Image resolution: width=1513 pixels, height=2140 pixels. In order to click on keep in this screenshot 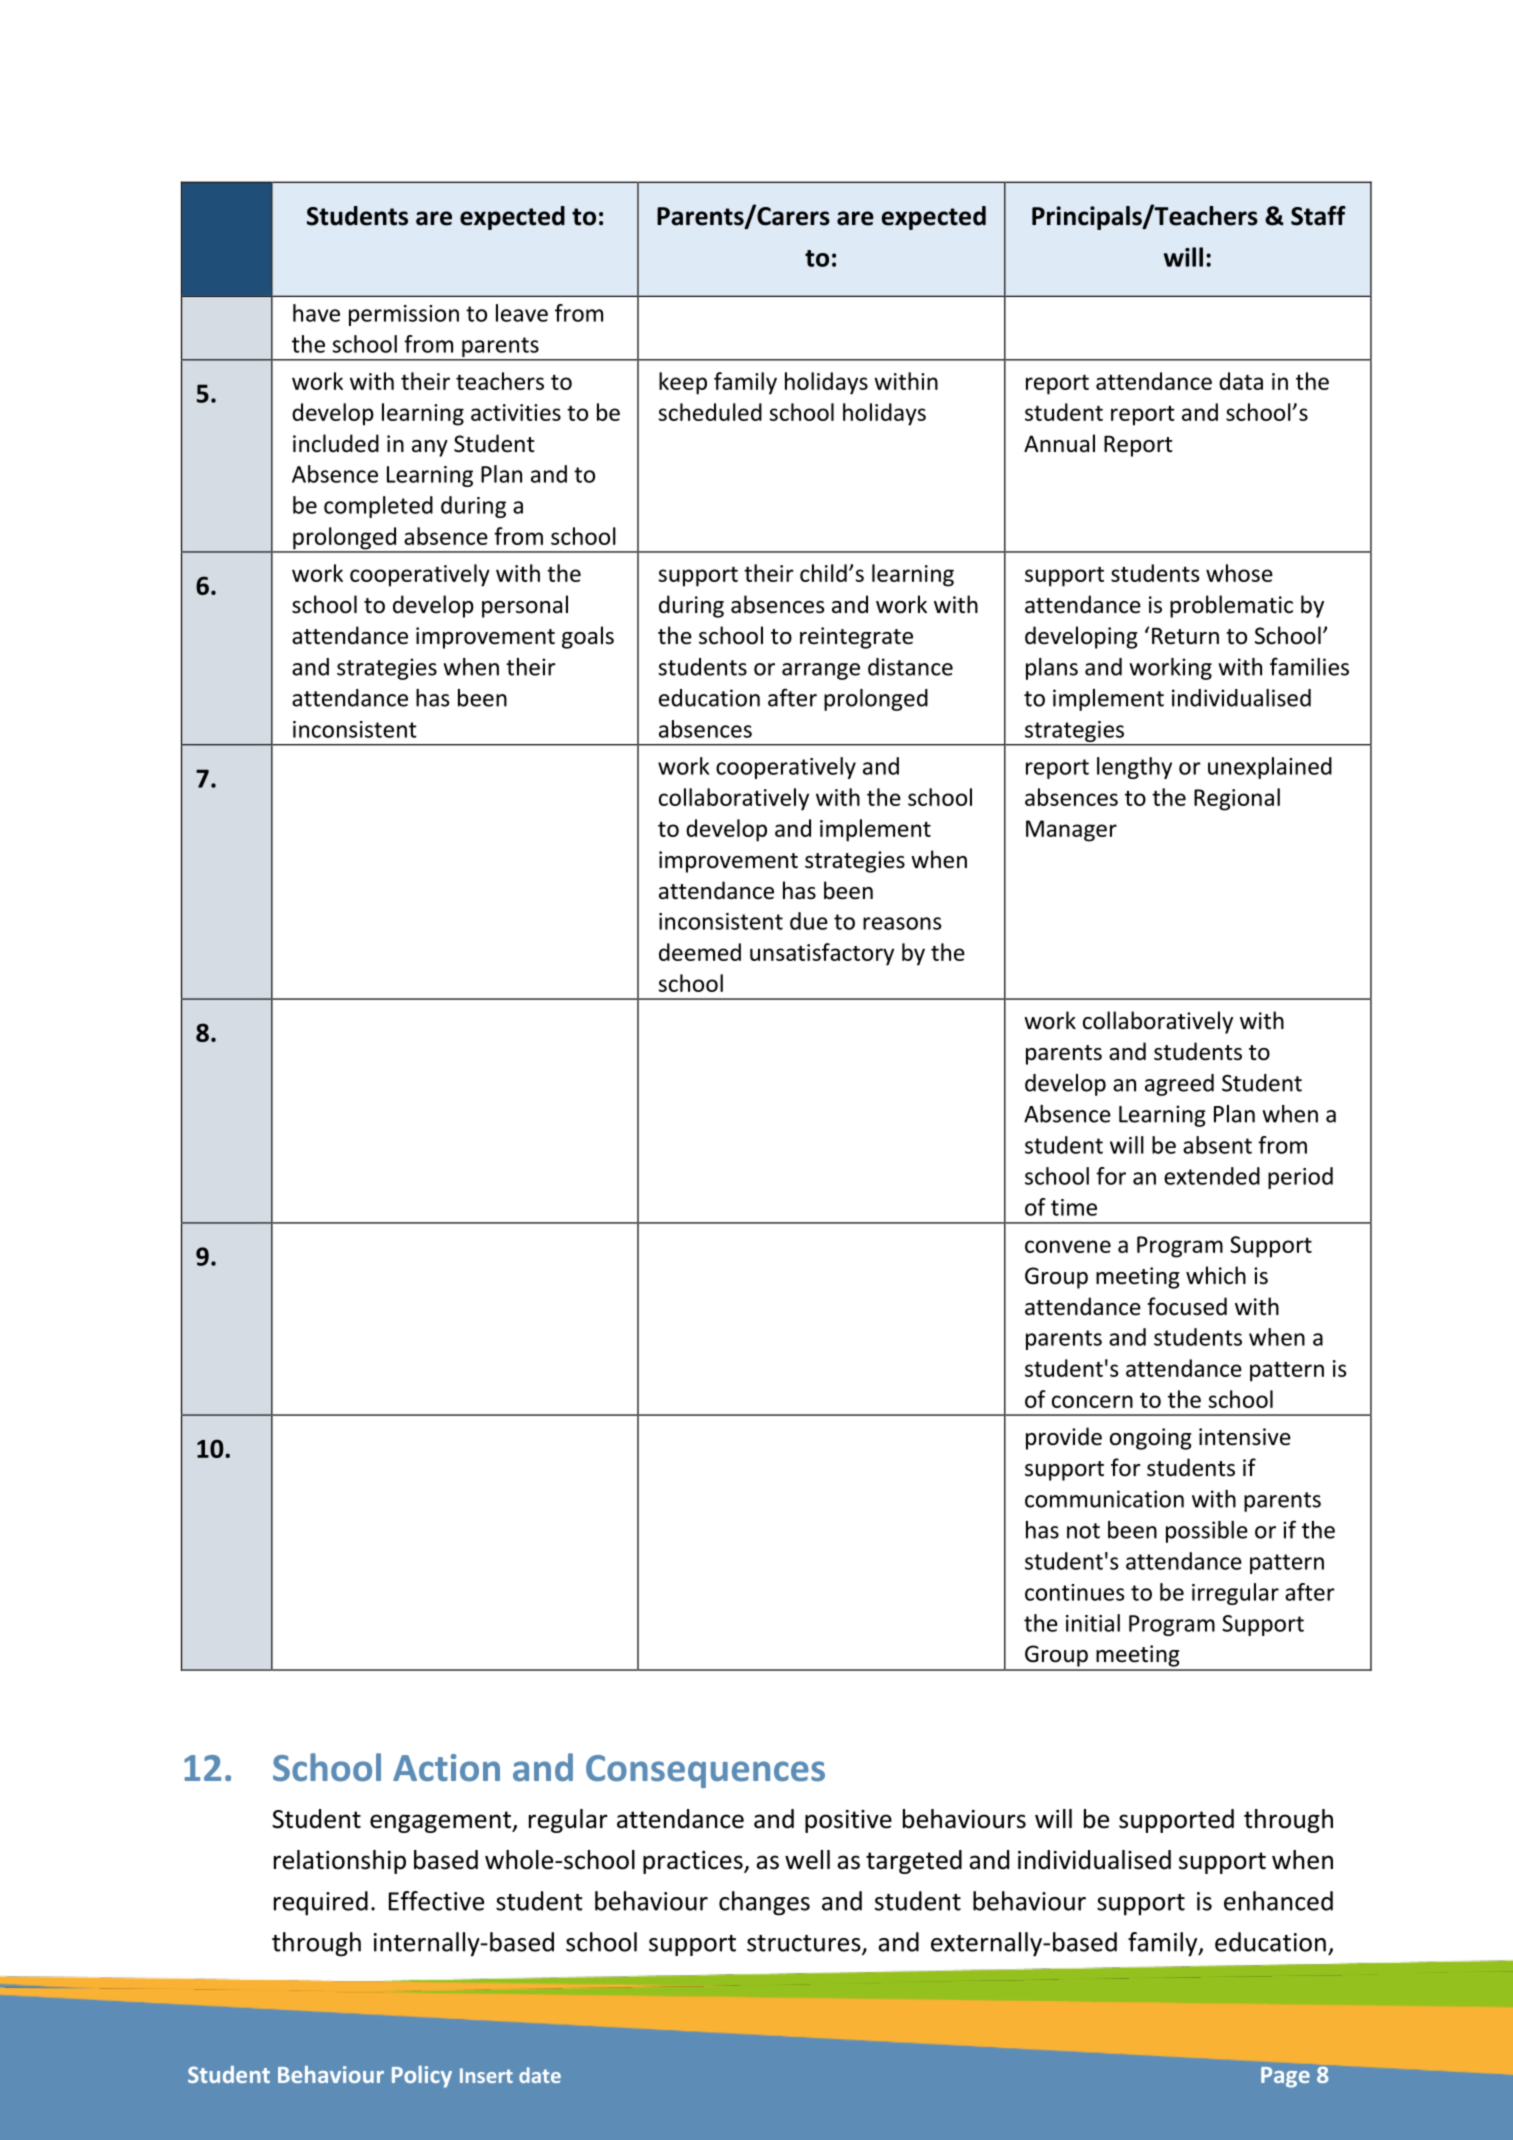, I will do `click(683, 383)`.
